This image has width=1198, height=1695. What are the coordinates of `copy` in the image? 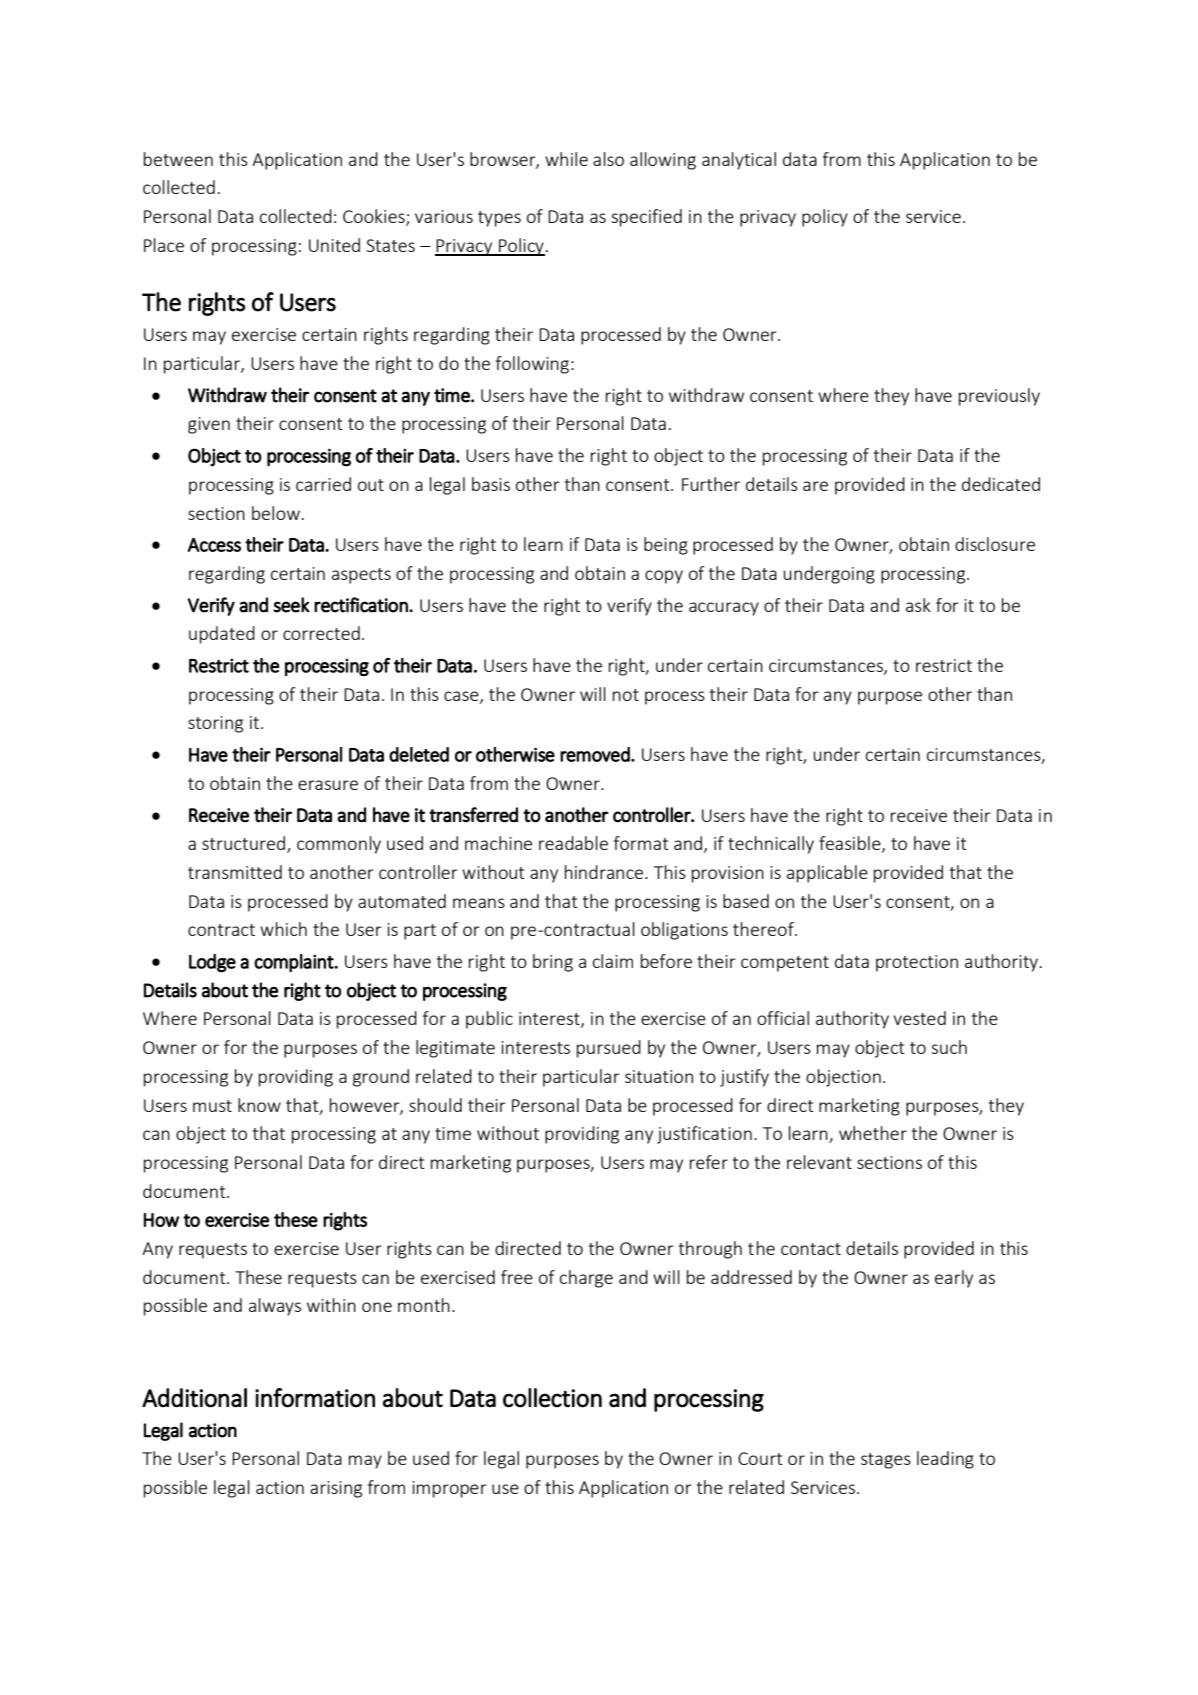 It's located at (664, 577).
